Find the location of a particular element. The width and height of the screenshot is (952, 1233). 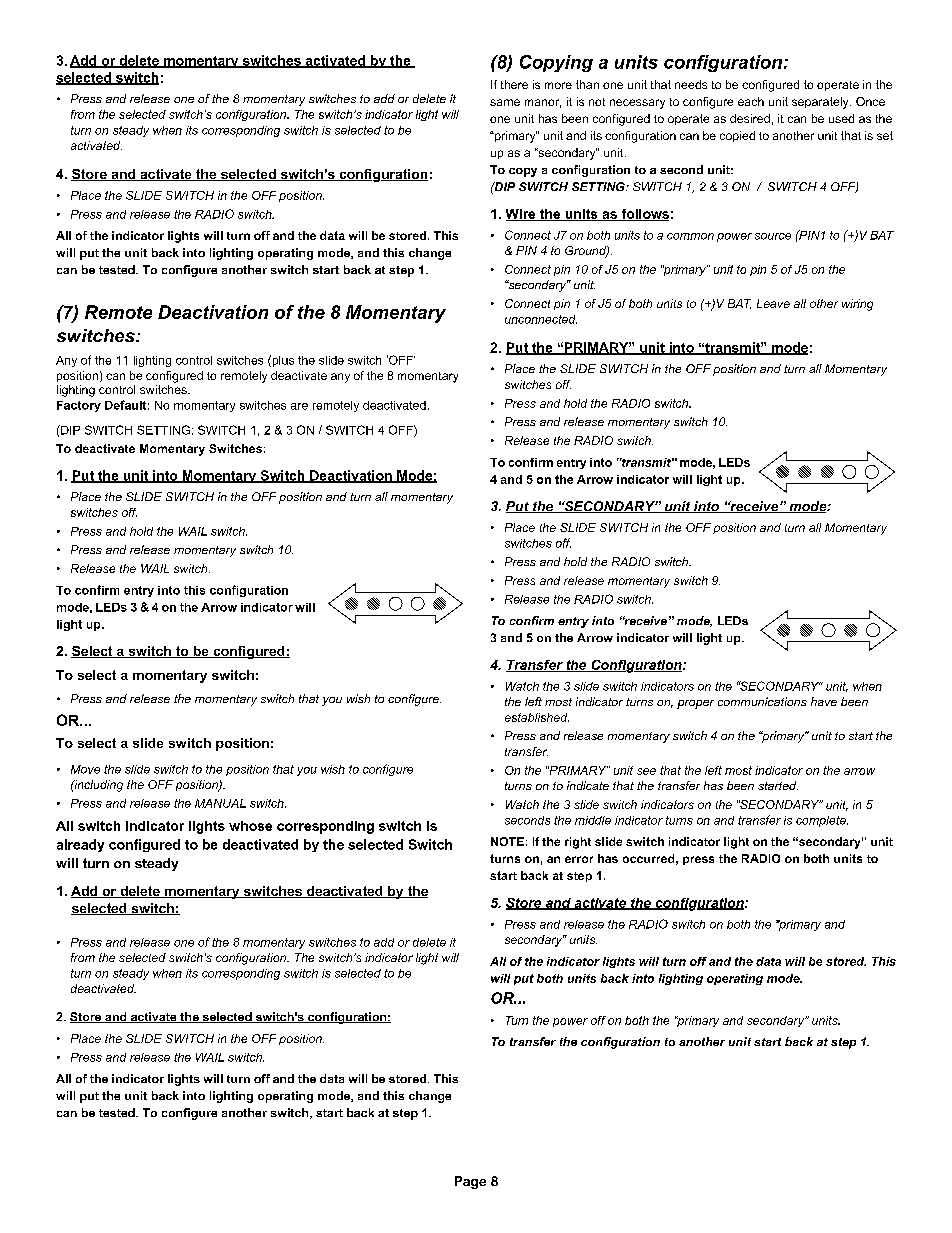

Factory is located at coordinates (79, 406).
